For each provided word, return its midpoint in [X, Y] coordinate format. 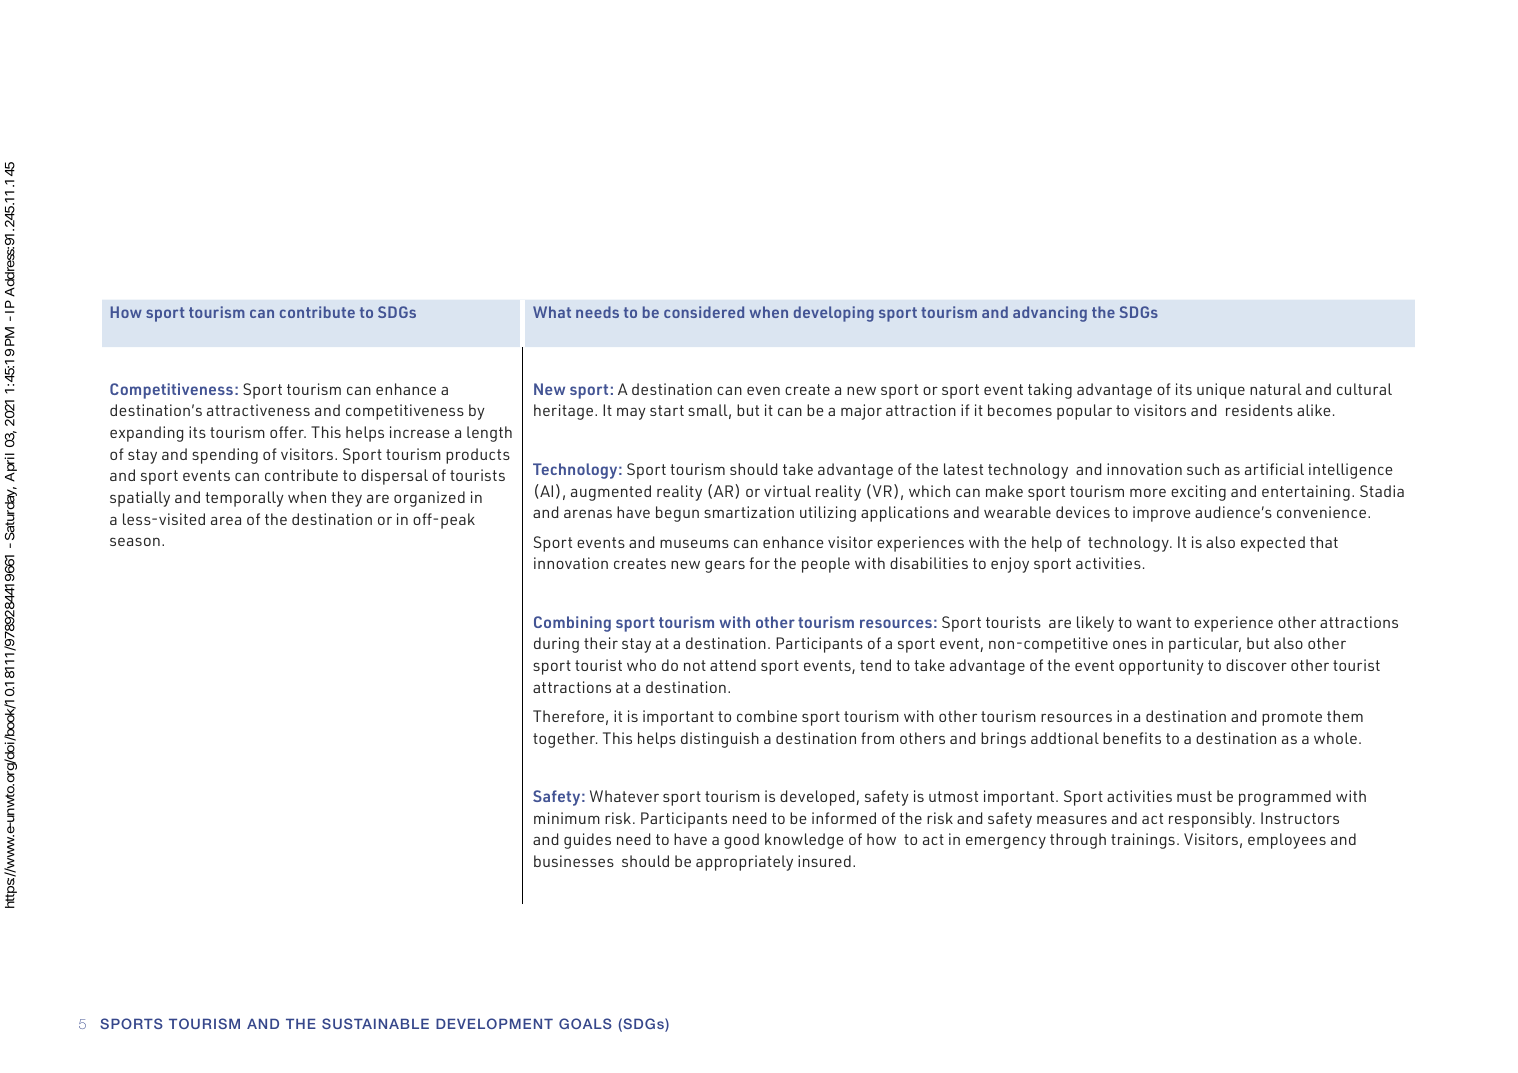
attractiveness [258, 410]
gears [725, 566]
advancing [1050, 314]
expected [1273, 544]
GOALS [585, 1023]
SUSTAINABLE [375, 1023]
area [226, 520]
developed [818, 798]
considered [704, 312]
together [565, 740]
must [1194, 796]
